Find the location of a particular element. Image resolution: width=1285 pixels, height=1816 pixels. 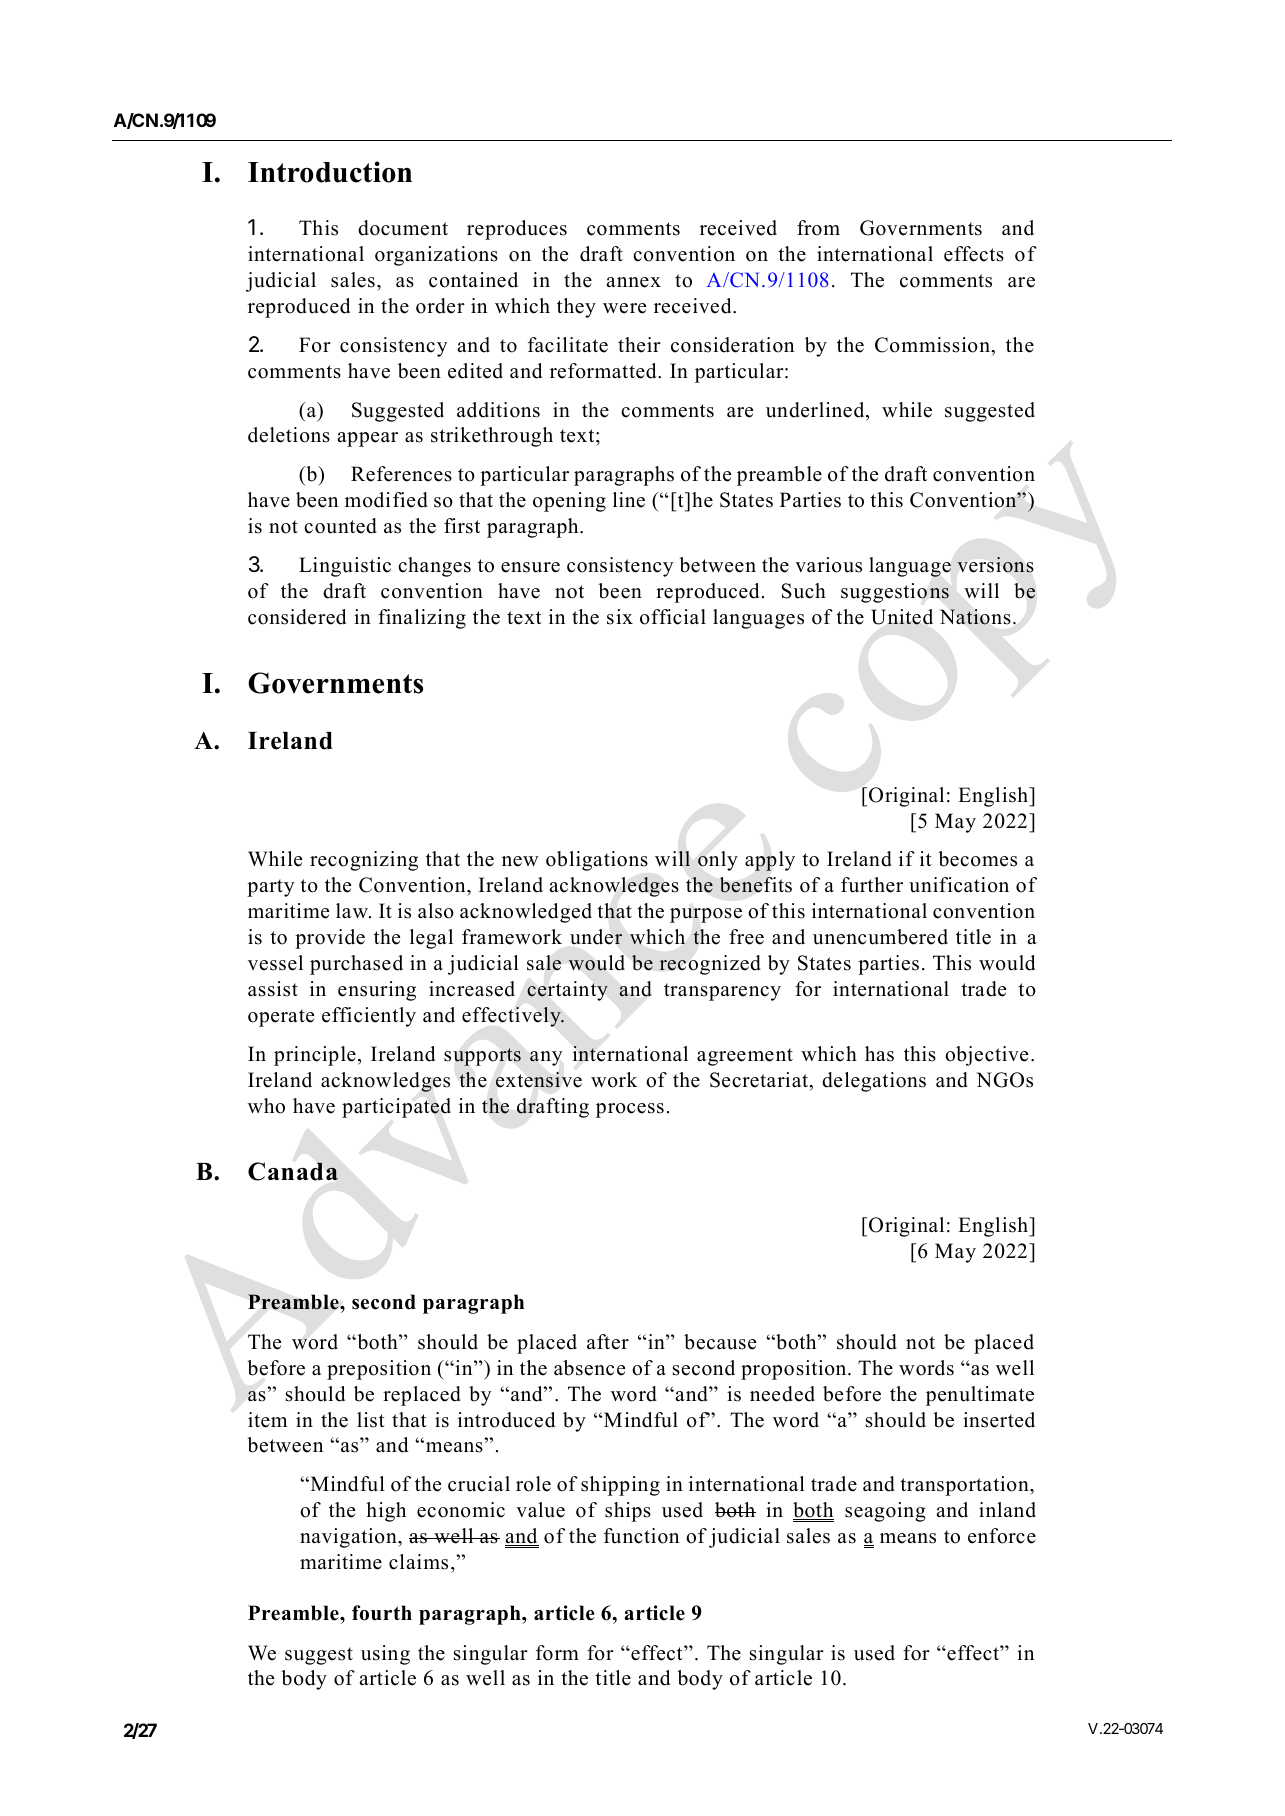

fourth is located at coordinates (382, 1613).
